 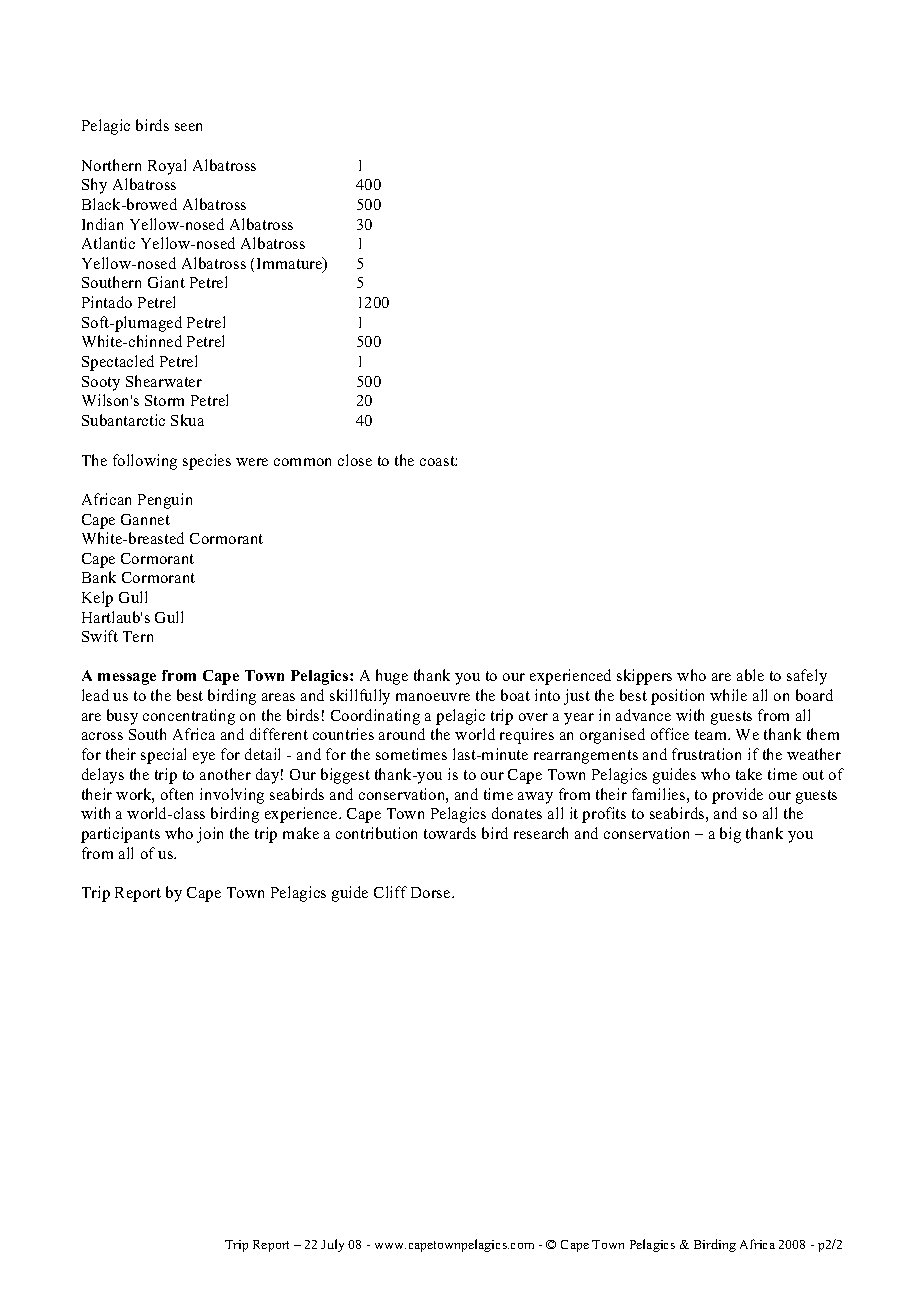 I want to click on able, so click(x=750, y=675).
